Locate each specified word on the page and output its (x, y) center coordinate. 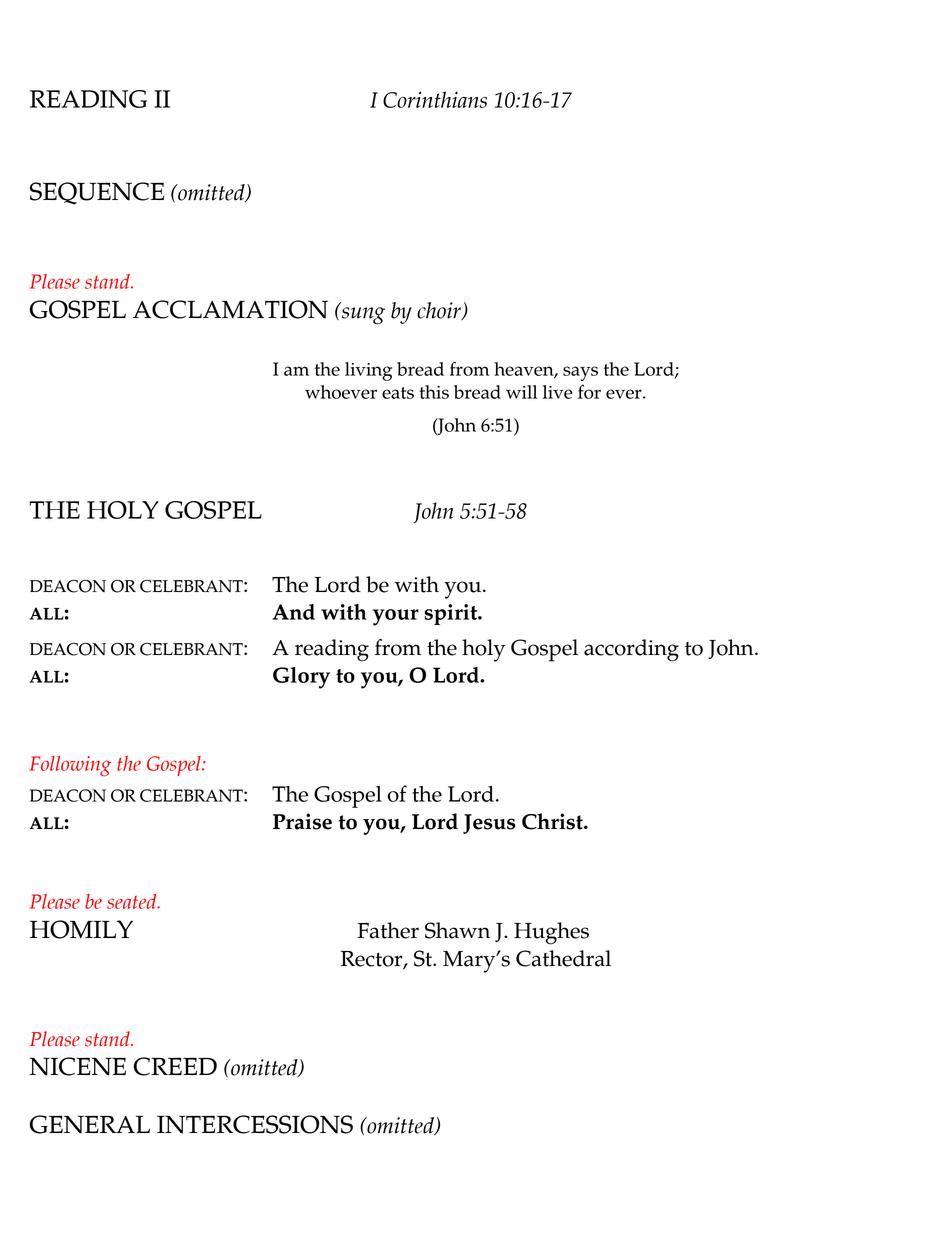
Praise (302, 821)
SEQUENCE (97, 193)
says (580, 373)
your (396, 617)
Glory (301, 678)
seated (133, 901)
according (631, 650)
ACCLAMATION (230, 309)
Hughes (551, 933)
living (368, 371)
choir (440, 311)
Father (388, 930)
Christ (553, 821)
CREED (175, 1066)
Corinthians (435, 99)
